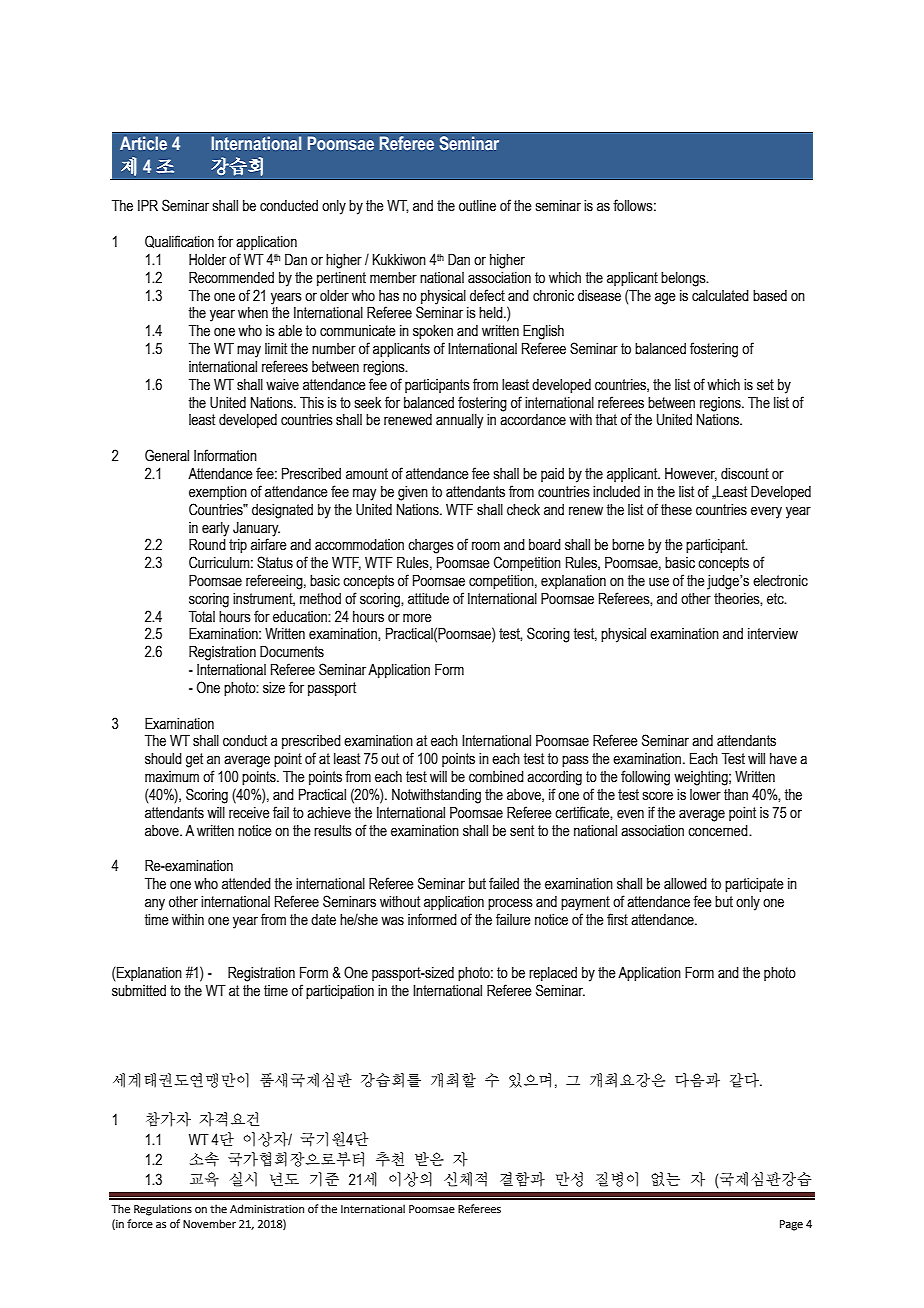 Image resolution: width=924 pixels, height=1308 pixels. What do you see at coordinates (148, 205) in the page?
I see `IPR` at bounding box center [148, 205].
